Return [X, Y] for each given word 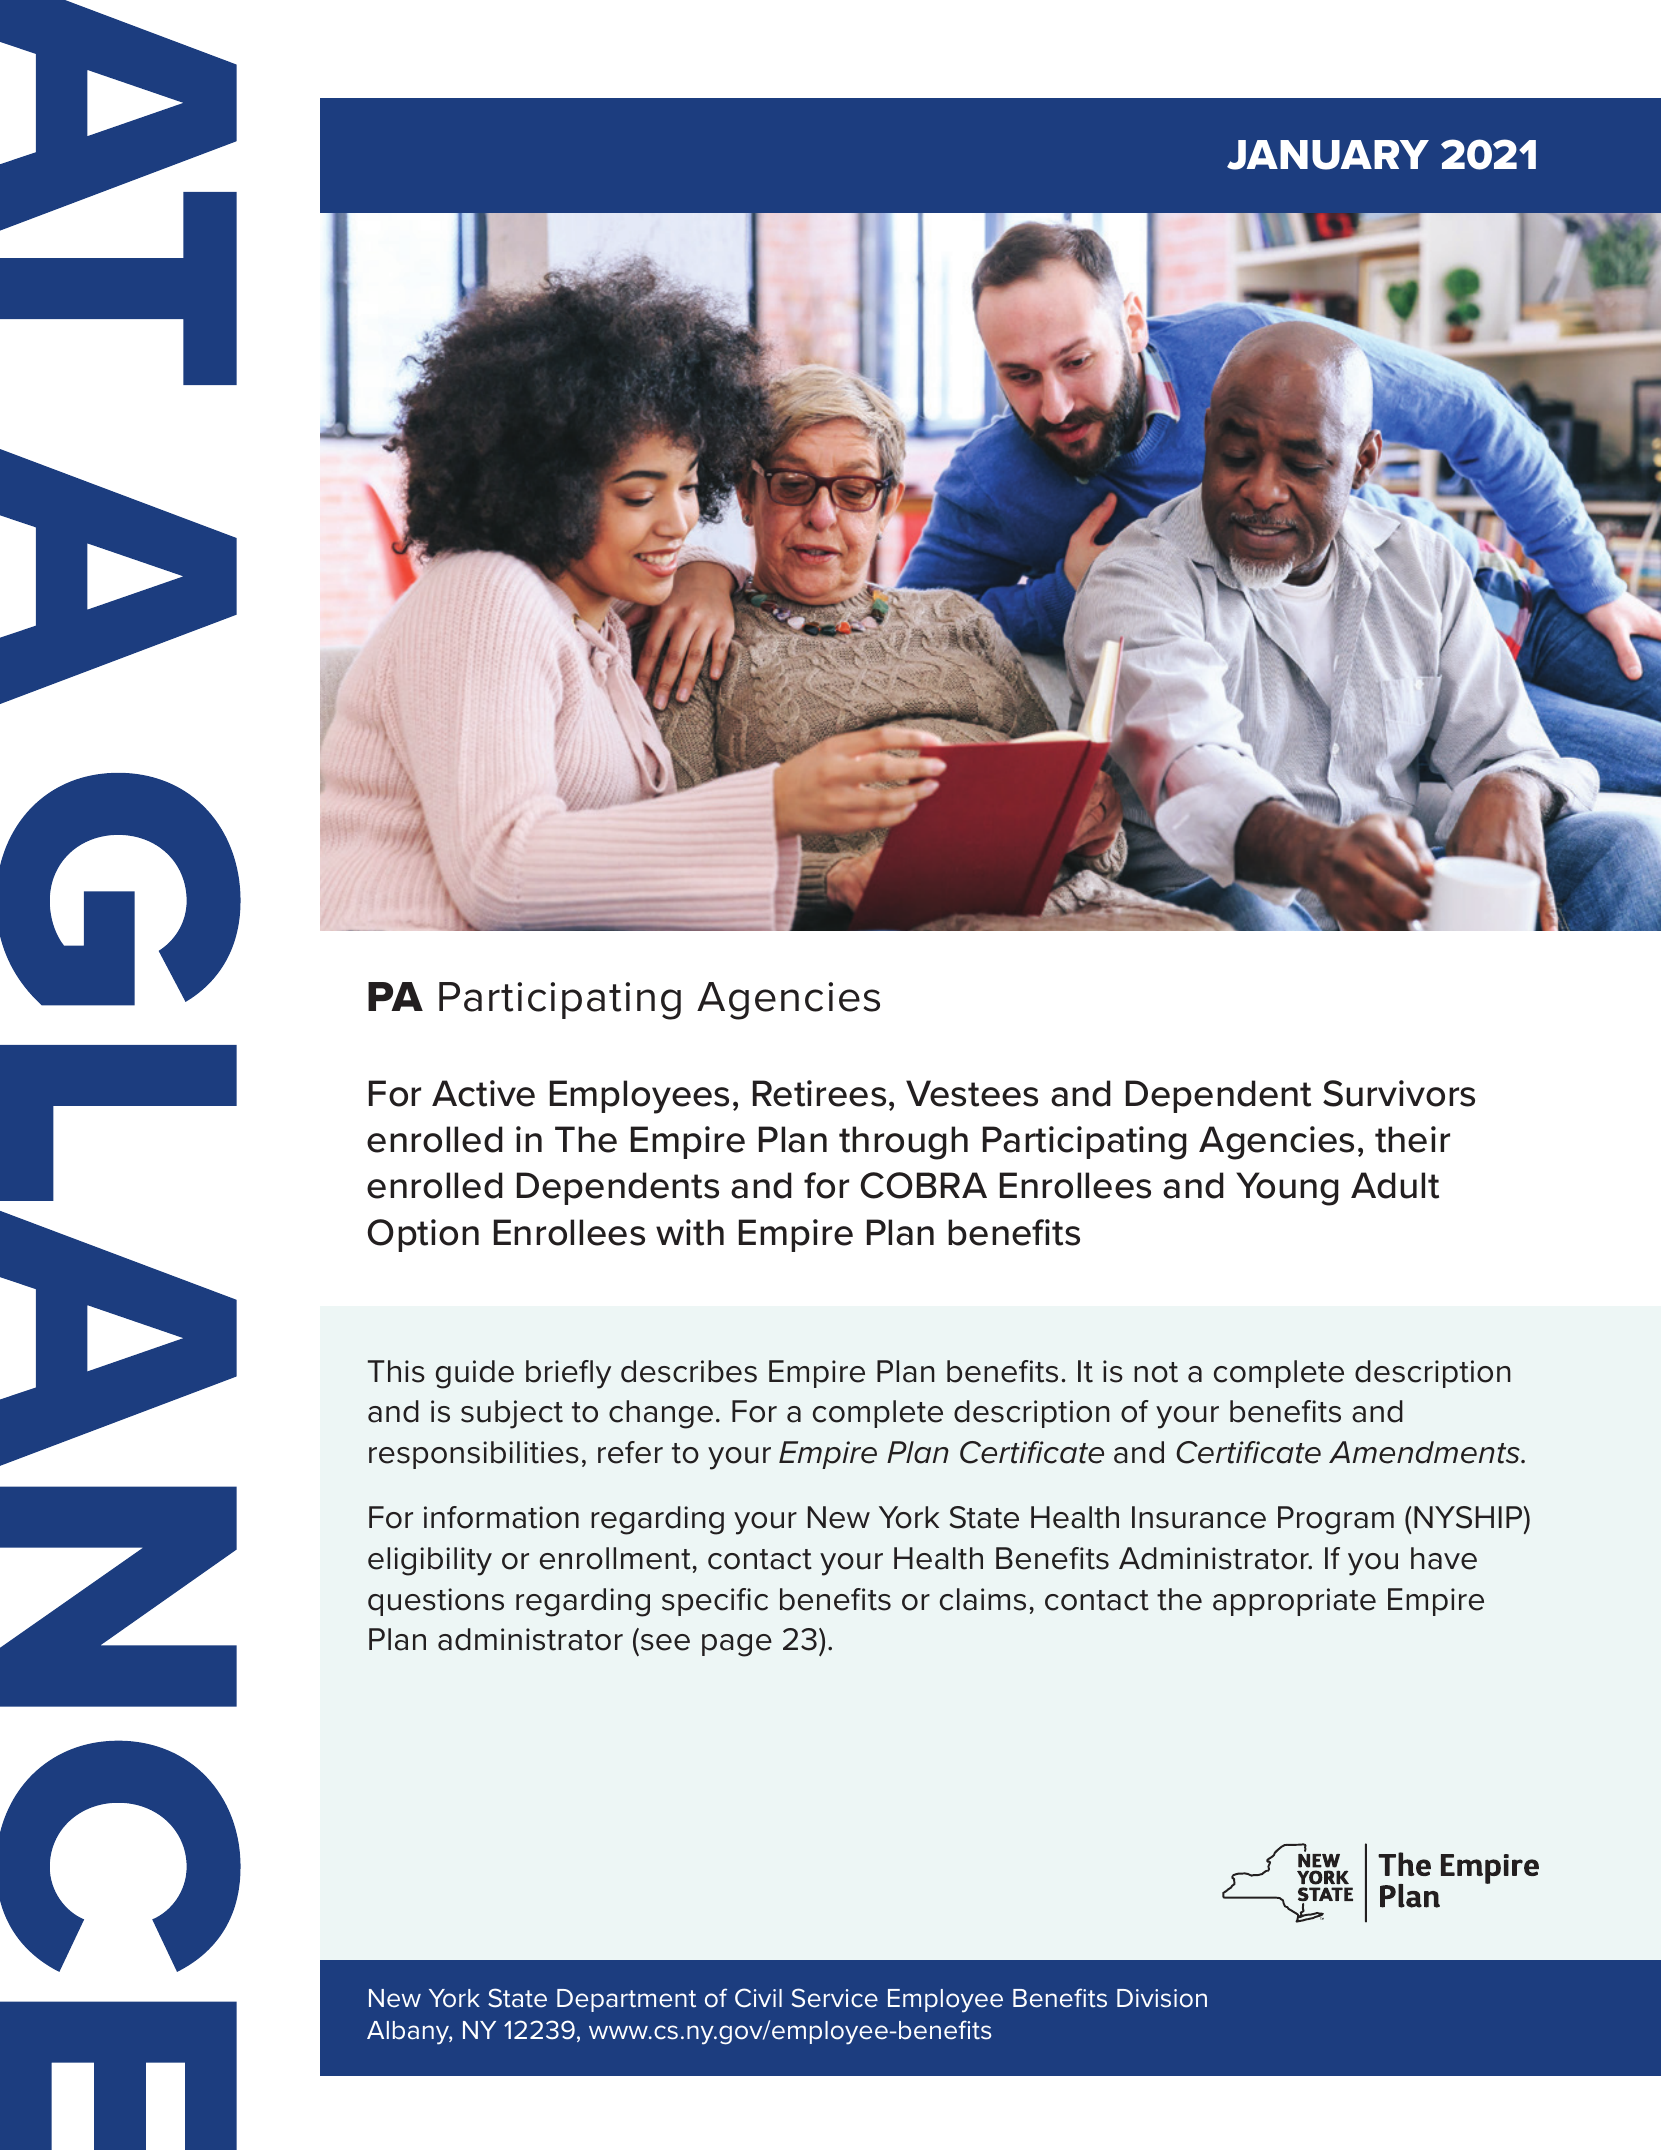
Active [483, 1093]
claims [983, 1599]
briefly [568, 1374]
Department [626, 2000]
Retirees [819, 1093]
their [1412, 1139]
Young [1287, 1189]
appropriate [1294, 1602]
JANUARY [1328, 155]
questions [436, 1602]
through [903, 1143]
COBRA [923, 1185]
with [690, 1232]
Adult [1395, 1185]
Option [423, 1235]
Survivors [1399, 1093]
